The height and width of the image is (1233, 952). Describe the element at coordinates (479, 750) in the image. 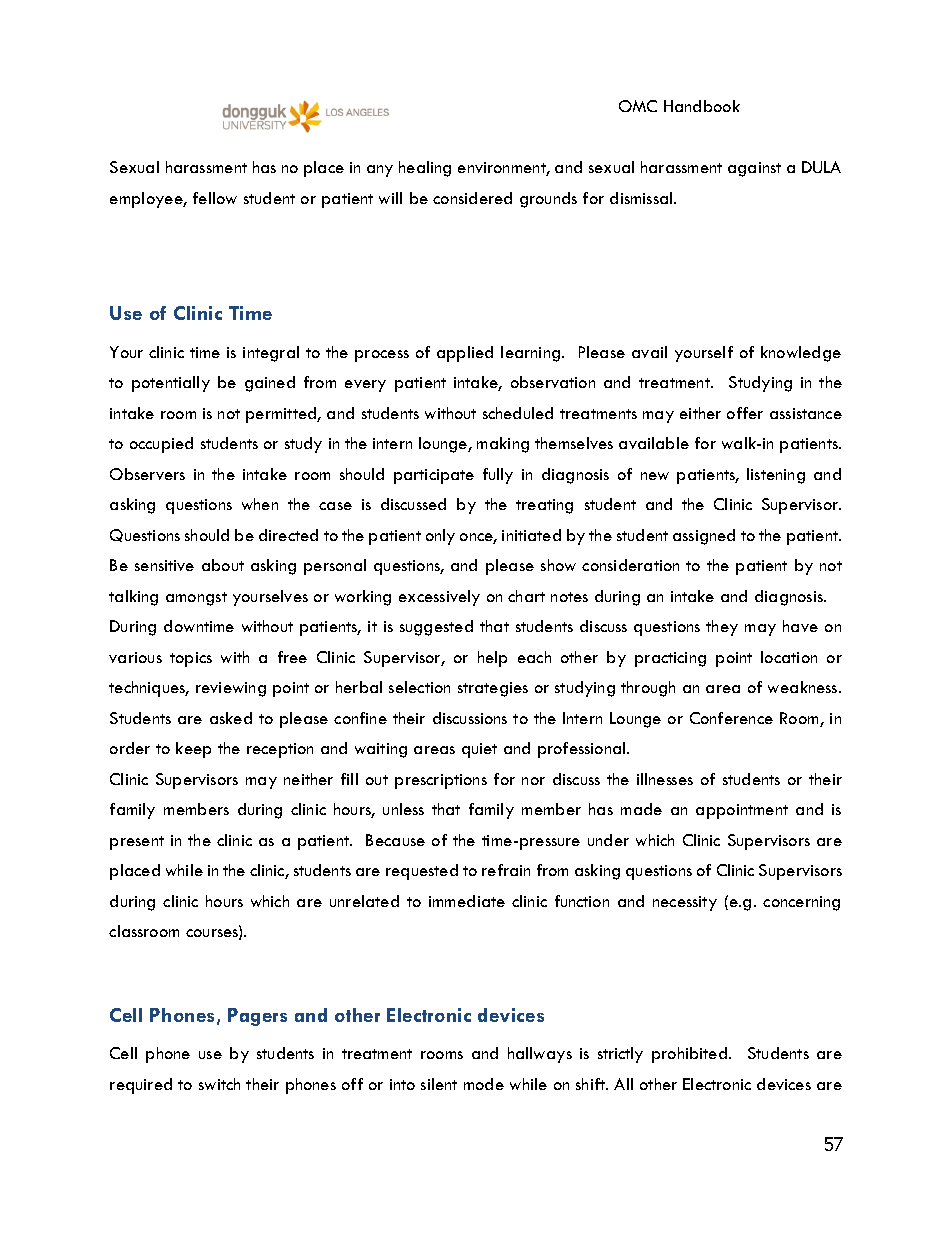

I see `quiet` at that location.
